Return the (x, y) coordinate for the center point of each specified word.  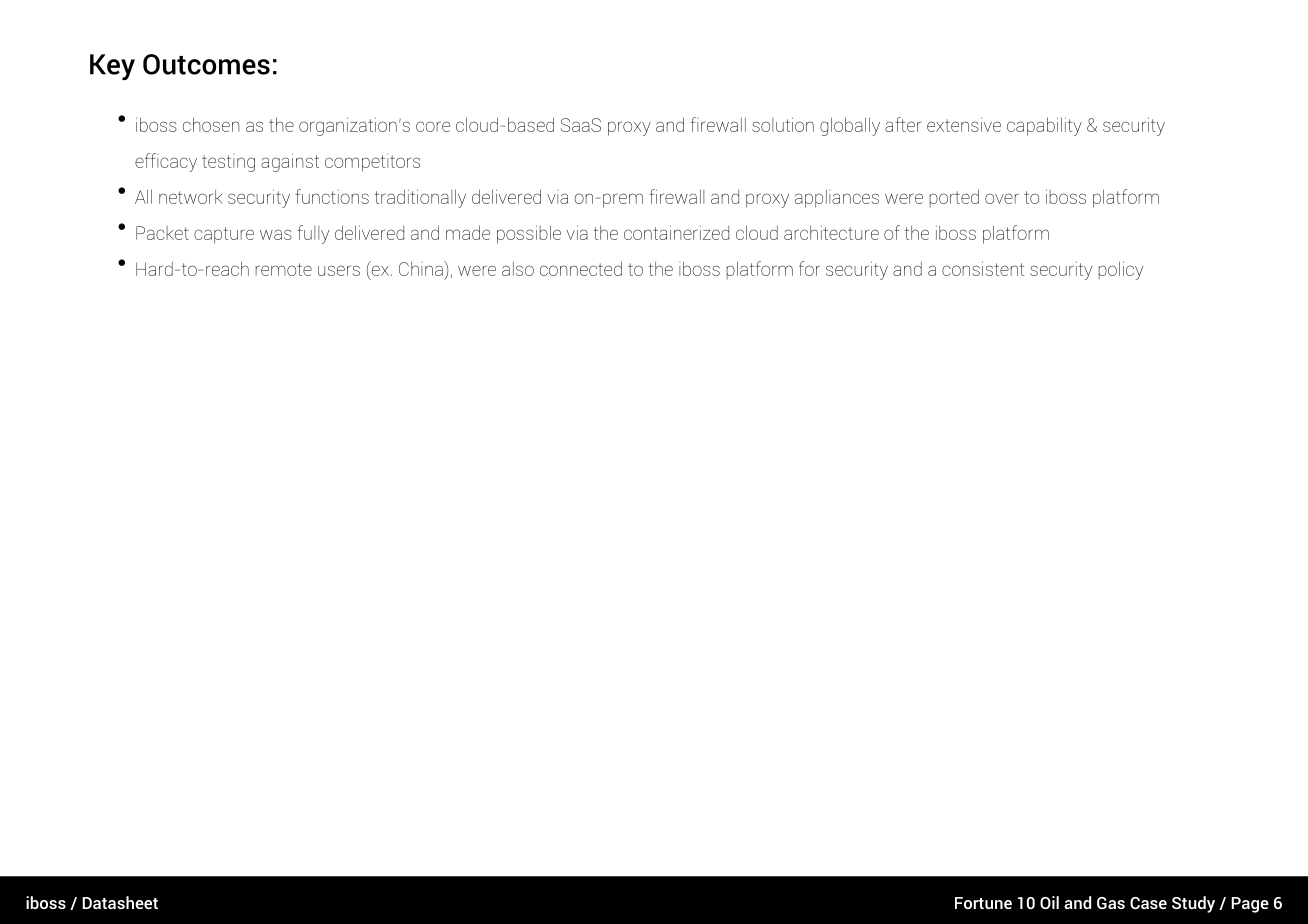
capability (1044, 126)
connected (581, 268)
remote (284, 269)
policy (1120, 270)
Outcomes (206, 64)
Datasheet (120, 902)
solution (783, 124)
